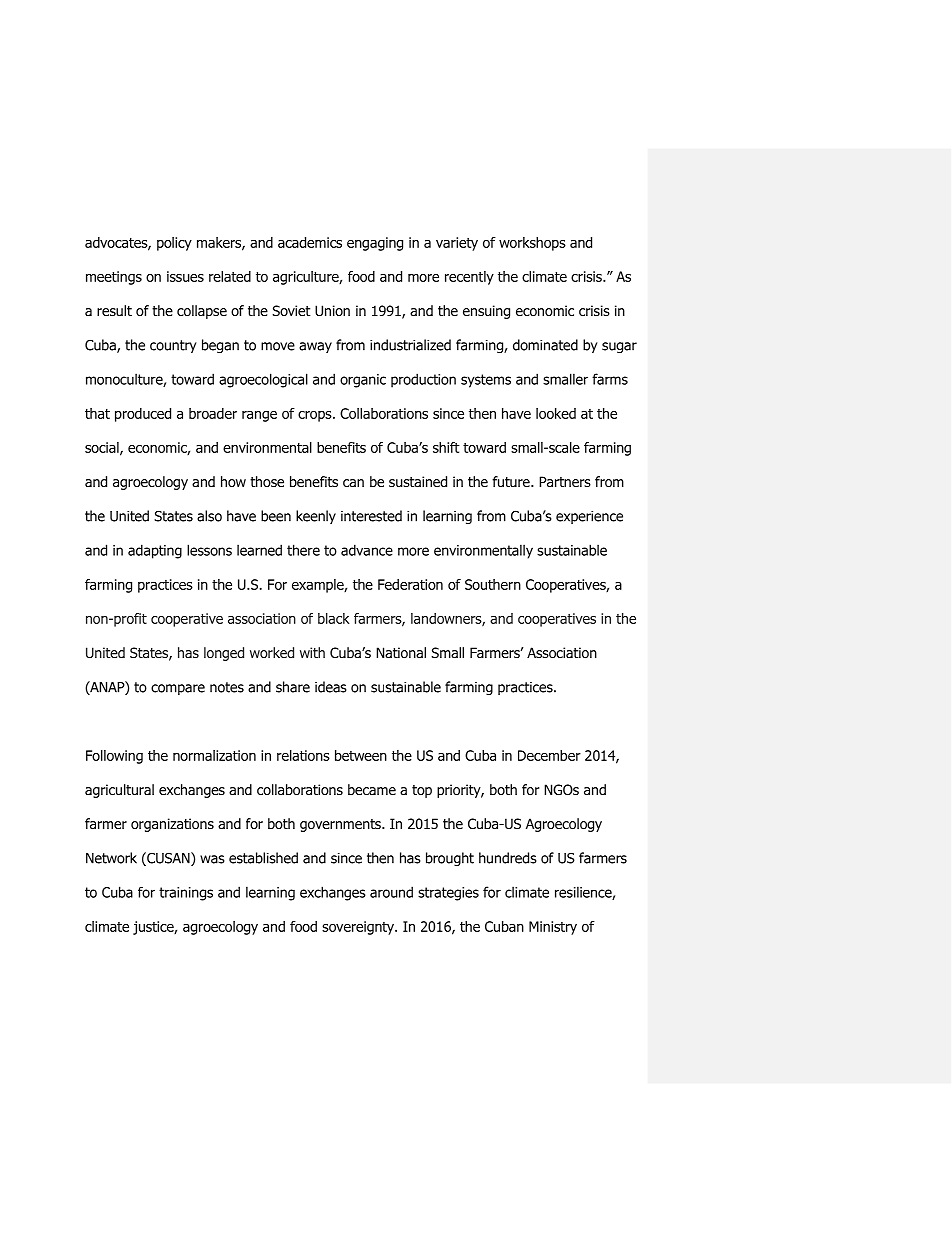 This screenshot has width=952, height=1233. Describe the element at coordinates (155, 551) in the screenshot. I see `adapting` at that location.
